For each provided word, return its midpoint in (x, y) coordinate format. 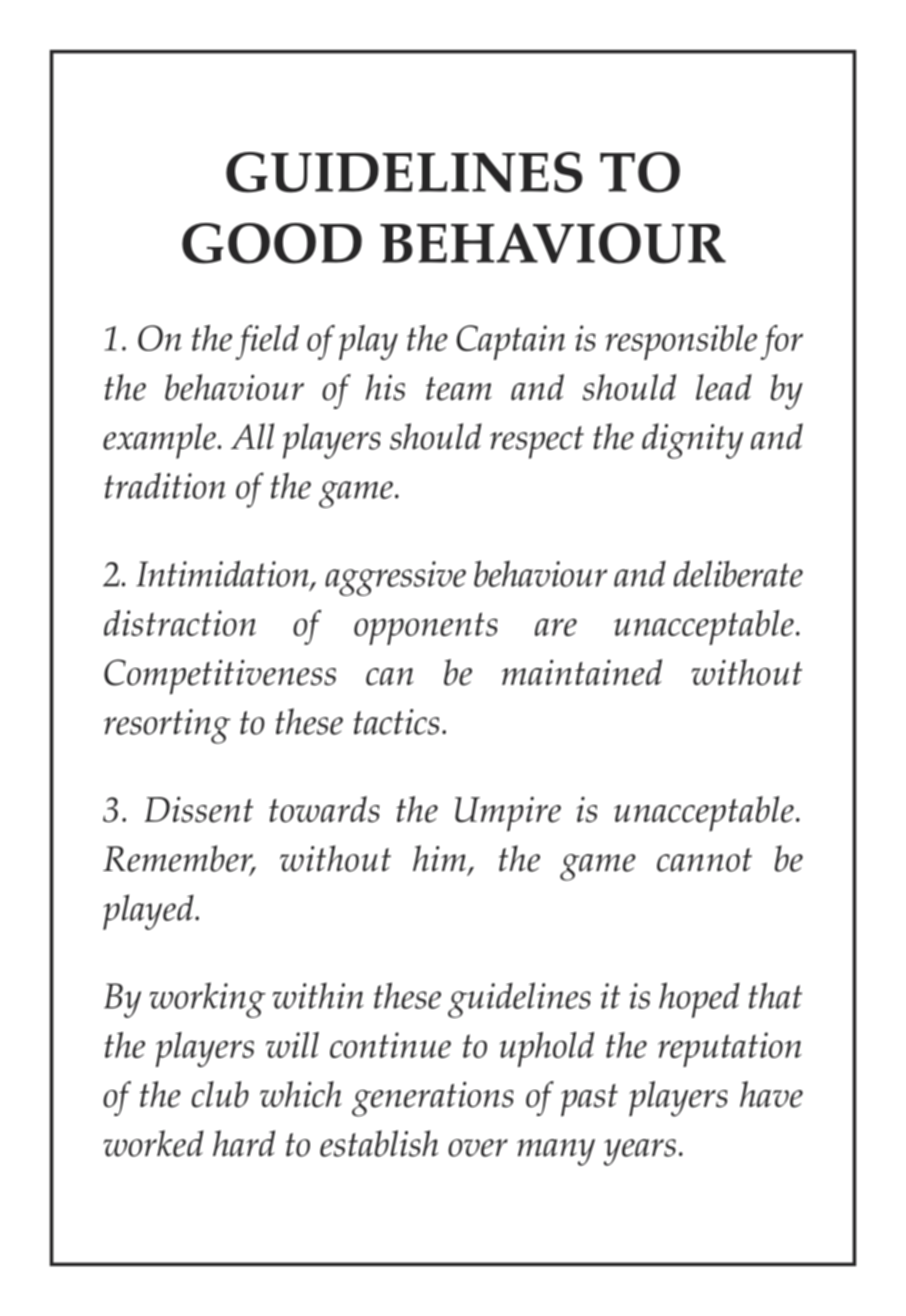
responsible (681, 342)
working (208, 1000)
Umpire (508, 814)
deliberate (738, 573)
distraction (180, 623)
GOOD (272, 243)
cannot (704, 860)
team (459, 389)
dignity (692, 441)
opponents (426, 628)
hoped (699, 1000)
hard (244, 1143)
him (439, 858)
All (252, 436)
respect (537, 442)
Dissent (199, 809)
